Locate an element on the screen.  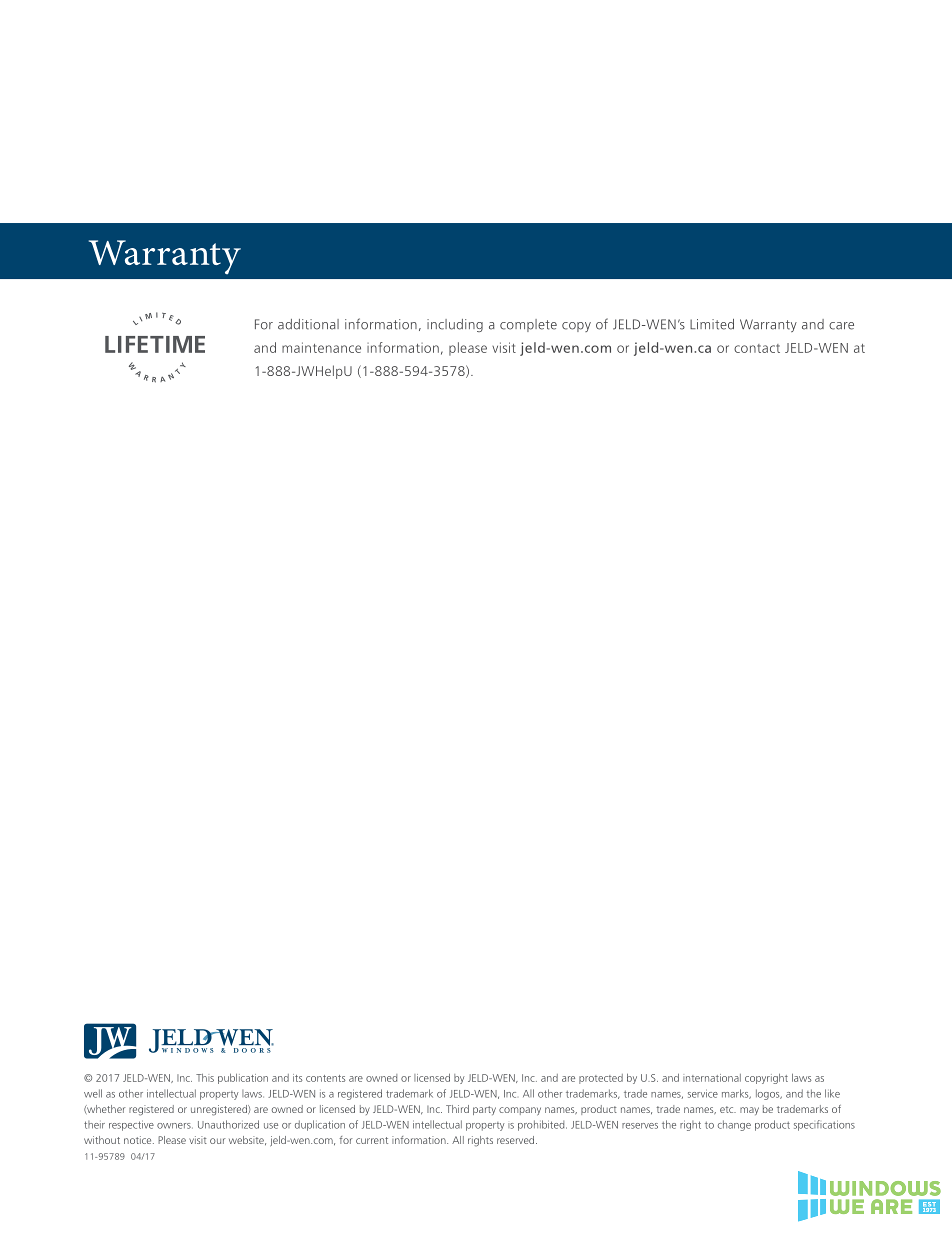
additional is located at coordinates (308, 324).
